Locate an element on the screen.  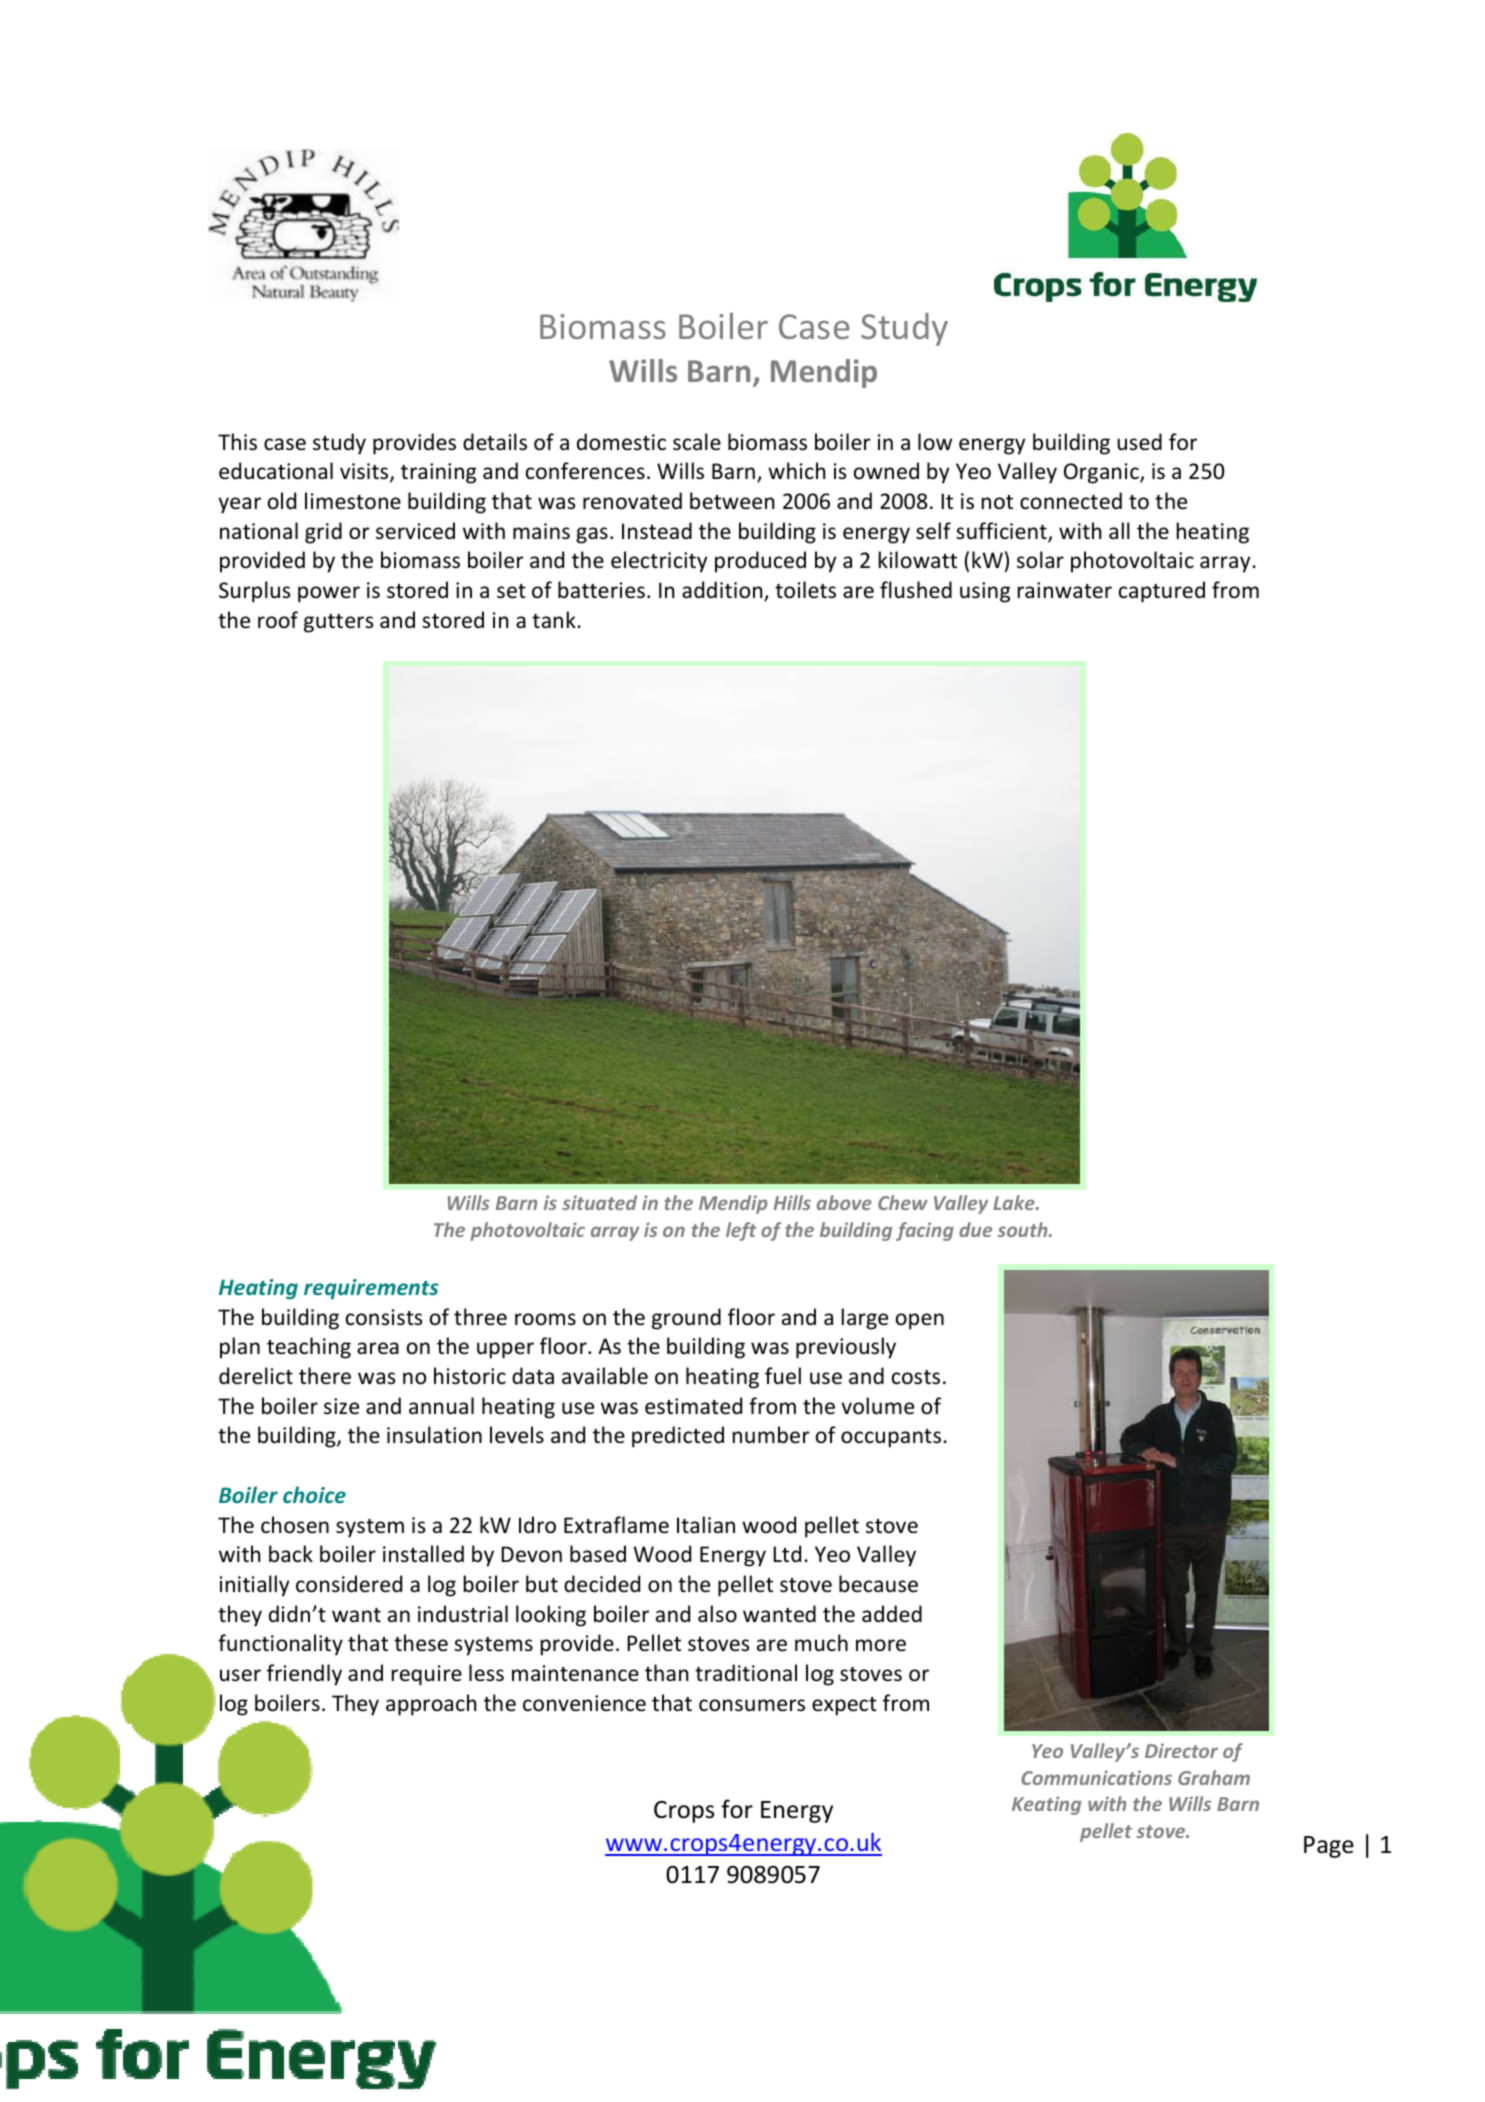
approach is located at coordinates (431, 1705).
